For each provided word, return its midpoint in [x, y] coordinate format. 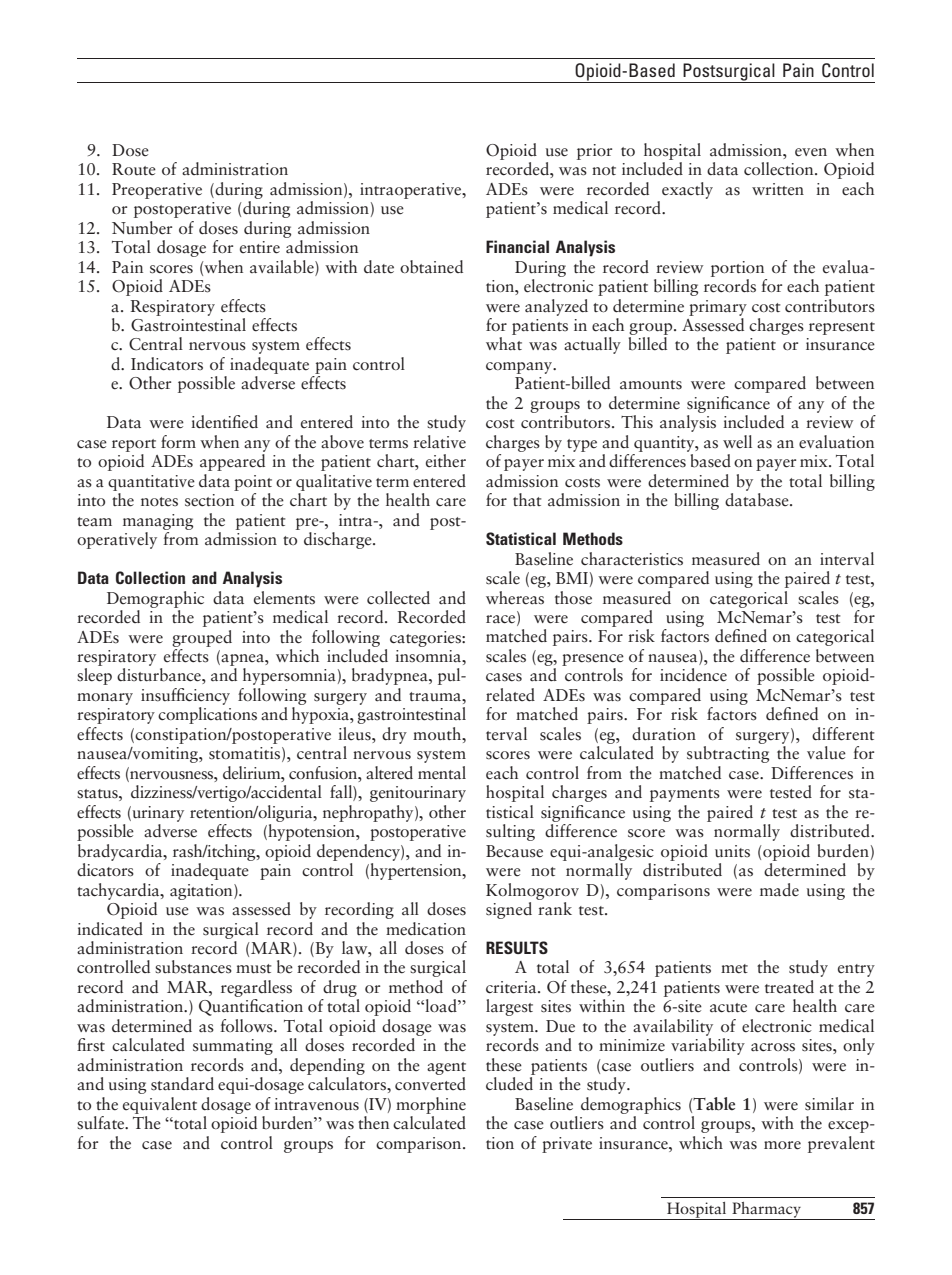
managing [158, 522]
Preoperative [157, 191]
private [567, 1145]
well [737, 442]
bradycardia [121, 852]
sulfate [102, 1123]
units [732, 851]
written [778, 189]
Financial [517, 246]
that [527, 500]
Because [514, 851]
